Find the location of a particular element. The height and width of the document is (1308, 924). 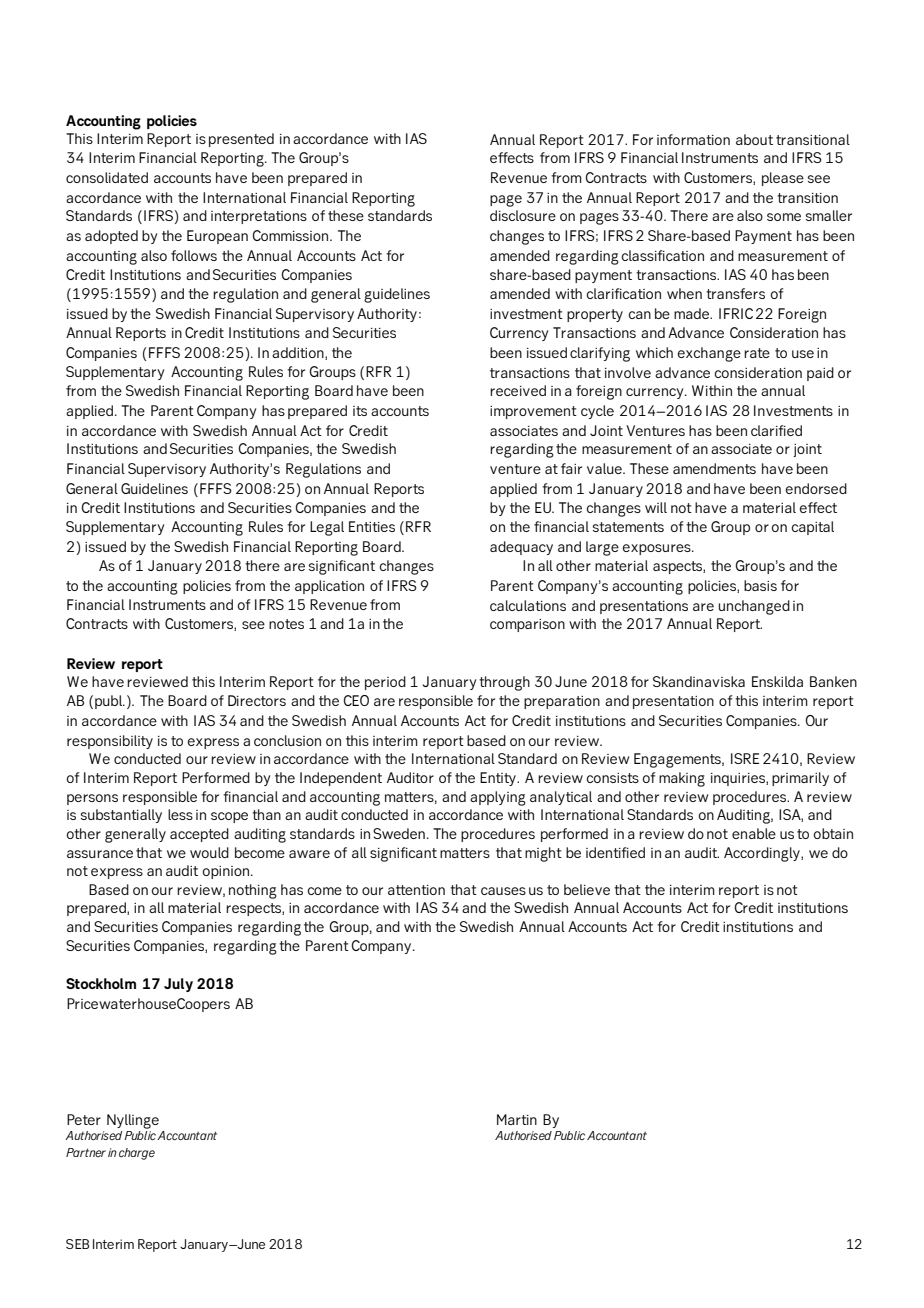

Legal is located at coordinates (327, 528).
